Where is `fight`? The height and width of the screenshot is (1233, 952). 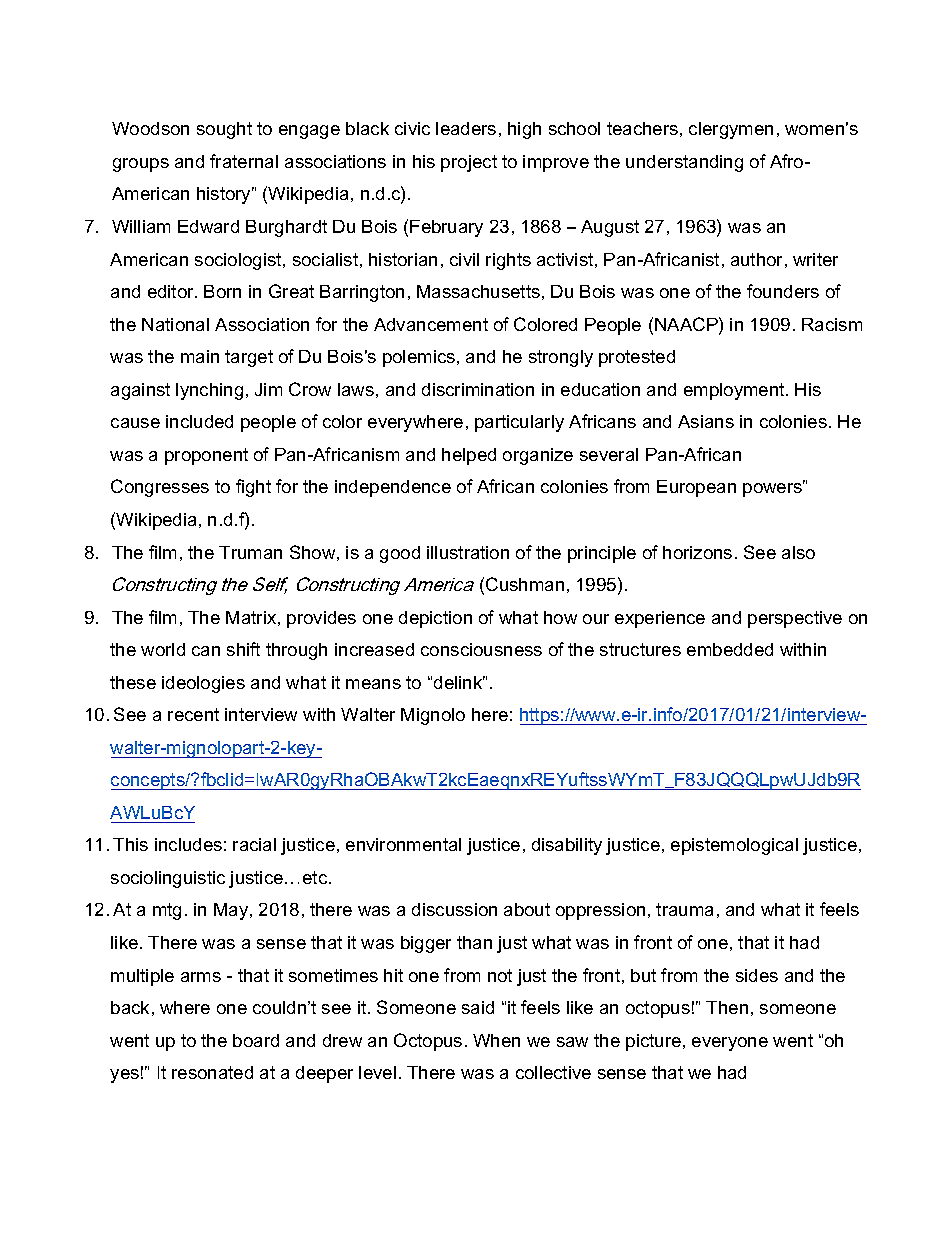
fight is located at coordinates (253, 488).
